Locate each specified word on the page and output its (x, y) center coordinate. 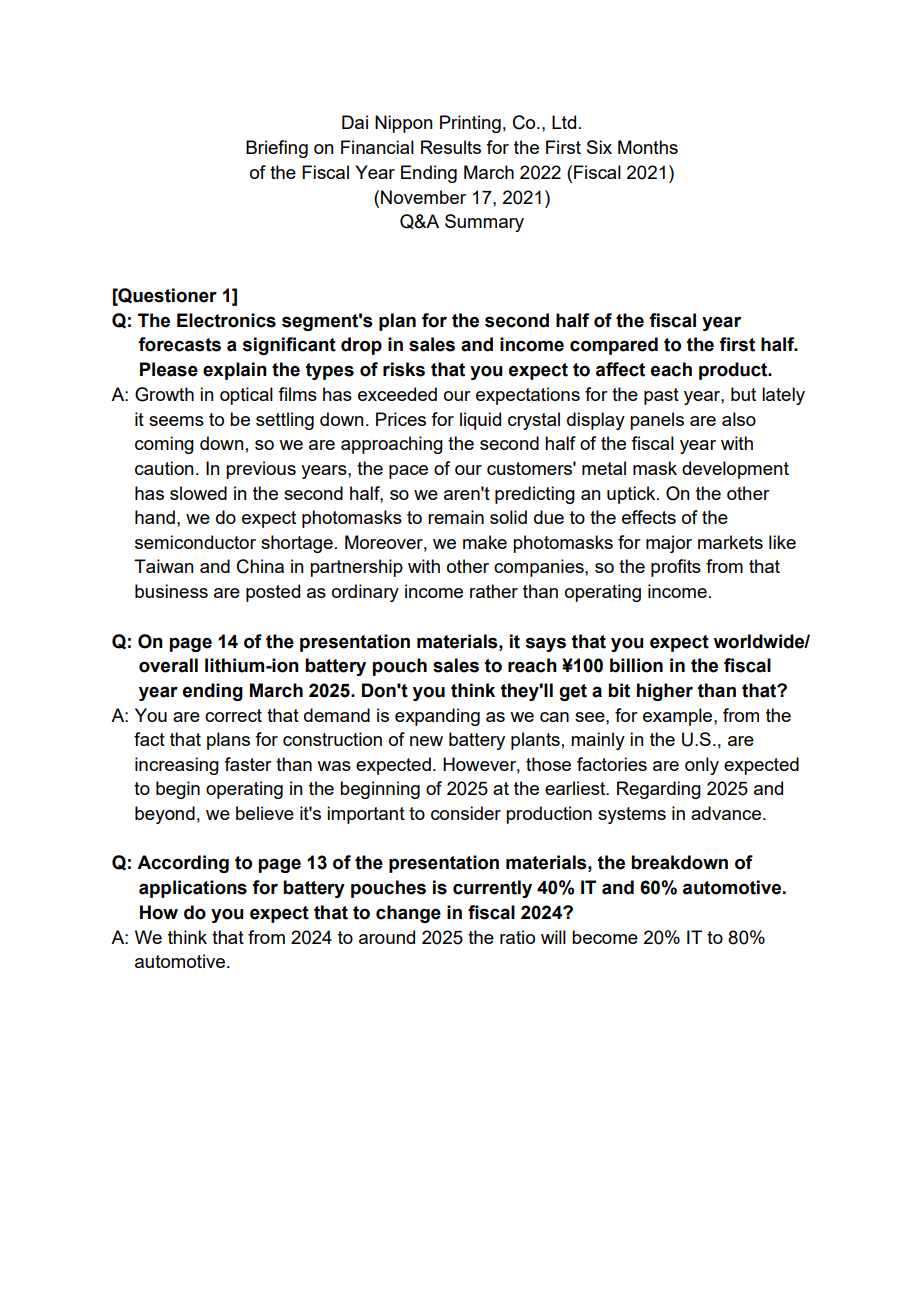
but (743, 394)
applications (193, 889)
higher (665, 692)
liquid (480, 421)
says (546, 644)
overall (168, 665)
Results (451, 147)
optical (246, 396)
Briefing (277, 149)
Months (648, 147)
